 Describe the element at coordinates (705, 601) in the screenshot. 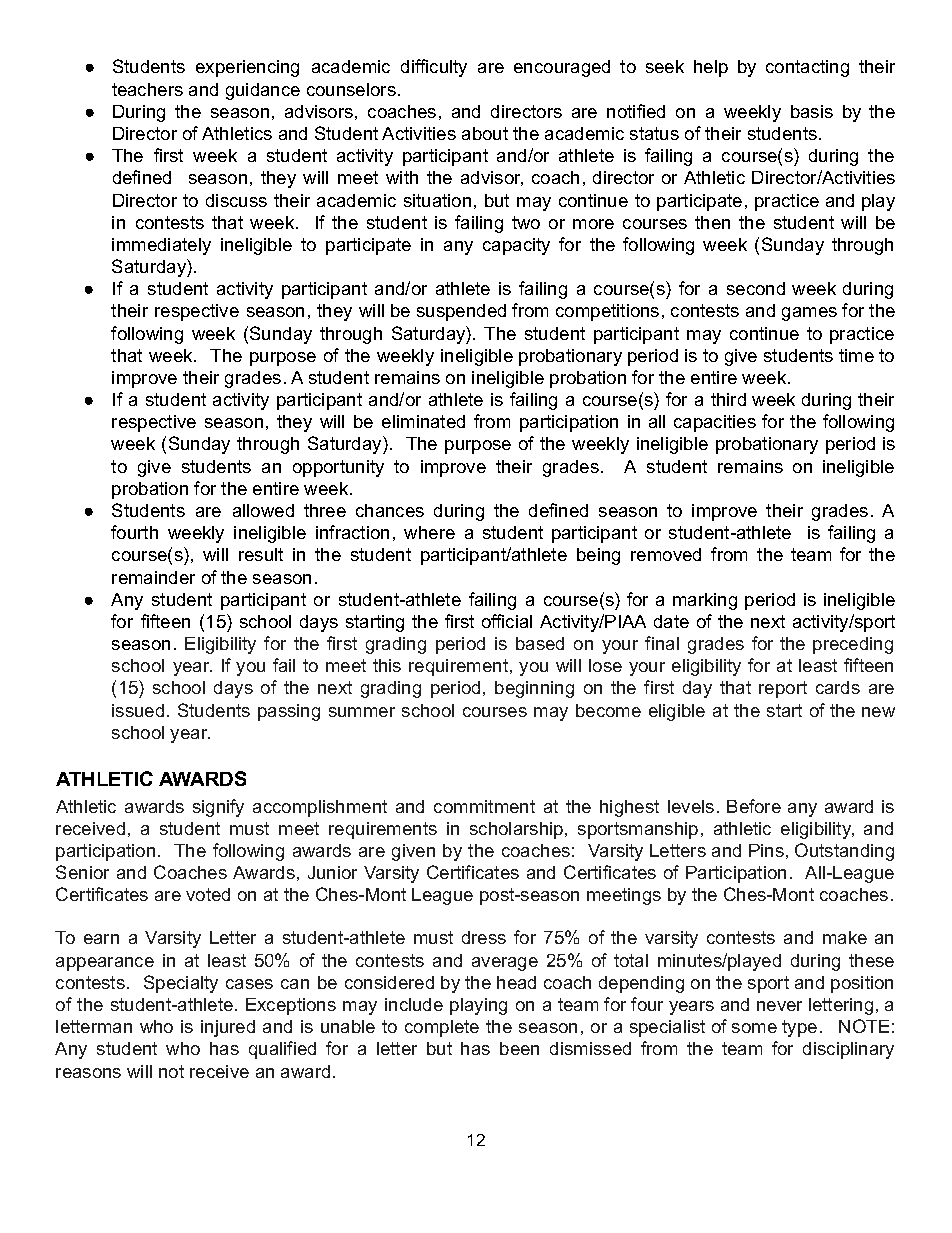

I see `marking` at that location.
